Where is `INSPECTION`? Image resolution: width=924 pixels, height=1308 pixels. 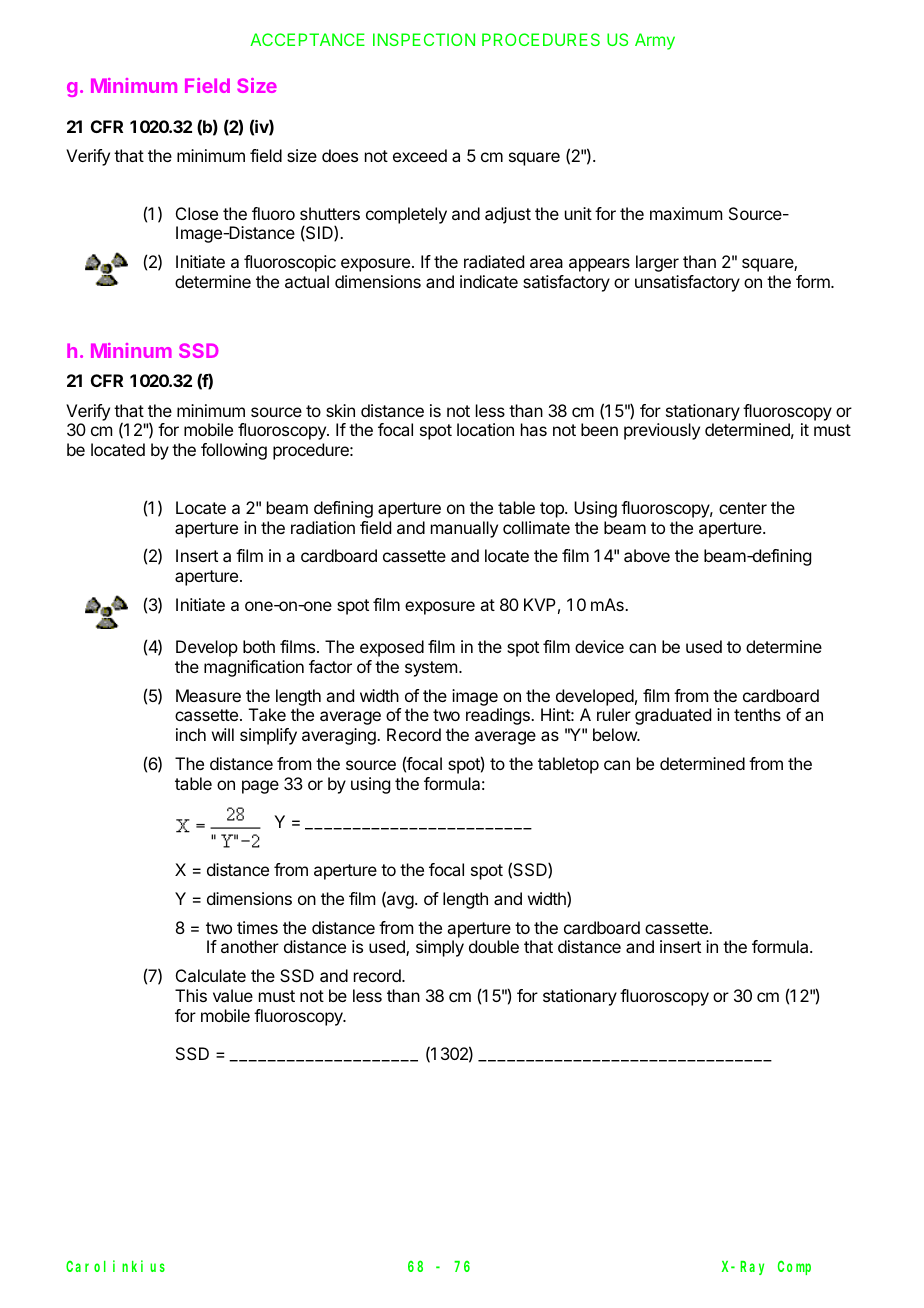
INSPECTION is located at coordinates (424, 39).
